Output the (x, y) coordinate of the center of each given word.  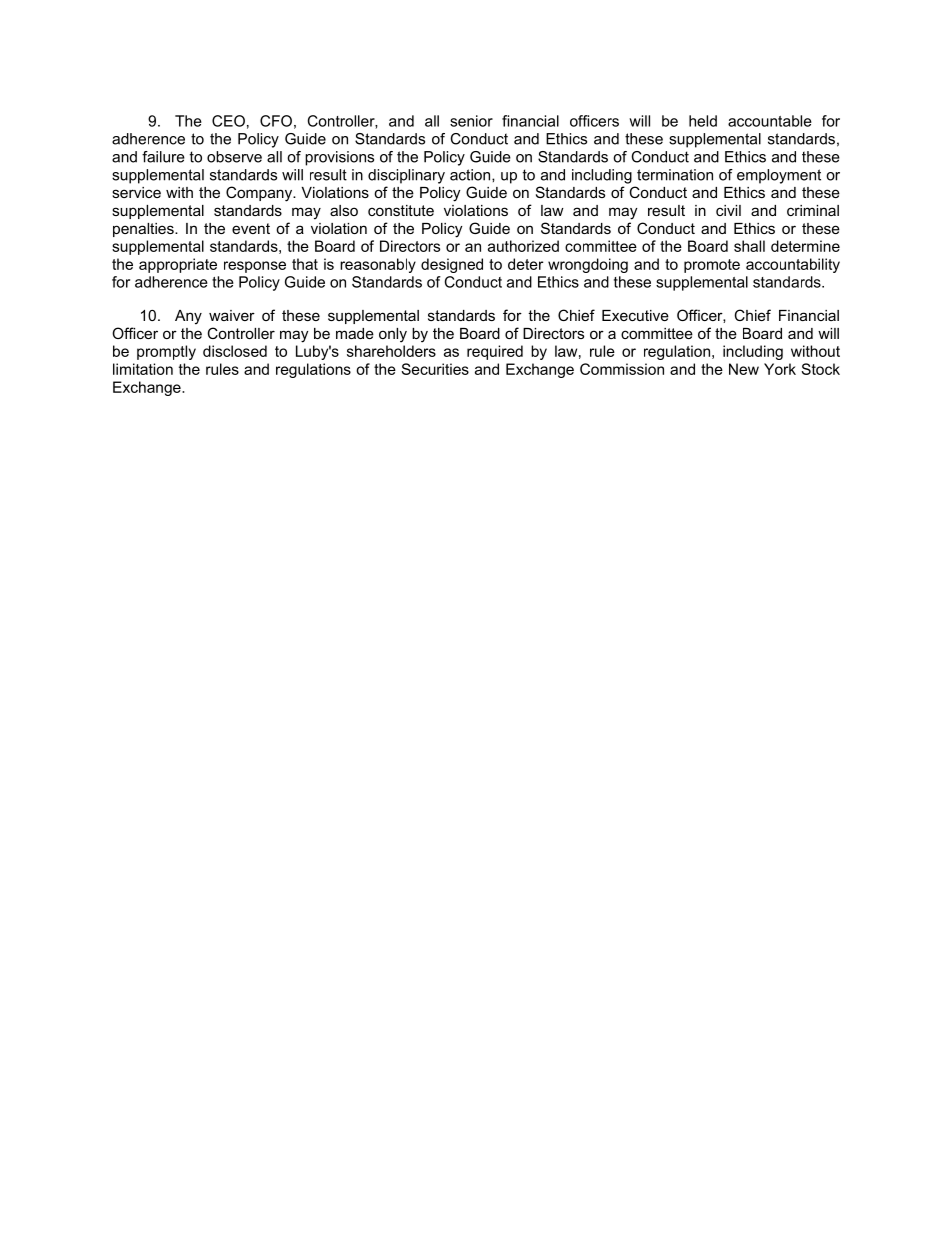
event (251, 228)
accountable (770, 121)
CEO (228, 121)
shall (749, 246)
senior (471, 121)
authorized (523, 246)
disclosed (235, 351)
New (744, 369)
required (495, 352)
